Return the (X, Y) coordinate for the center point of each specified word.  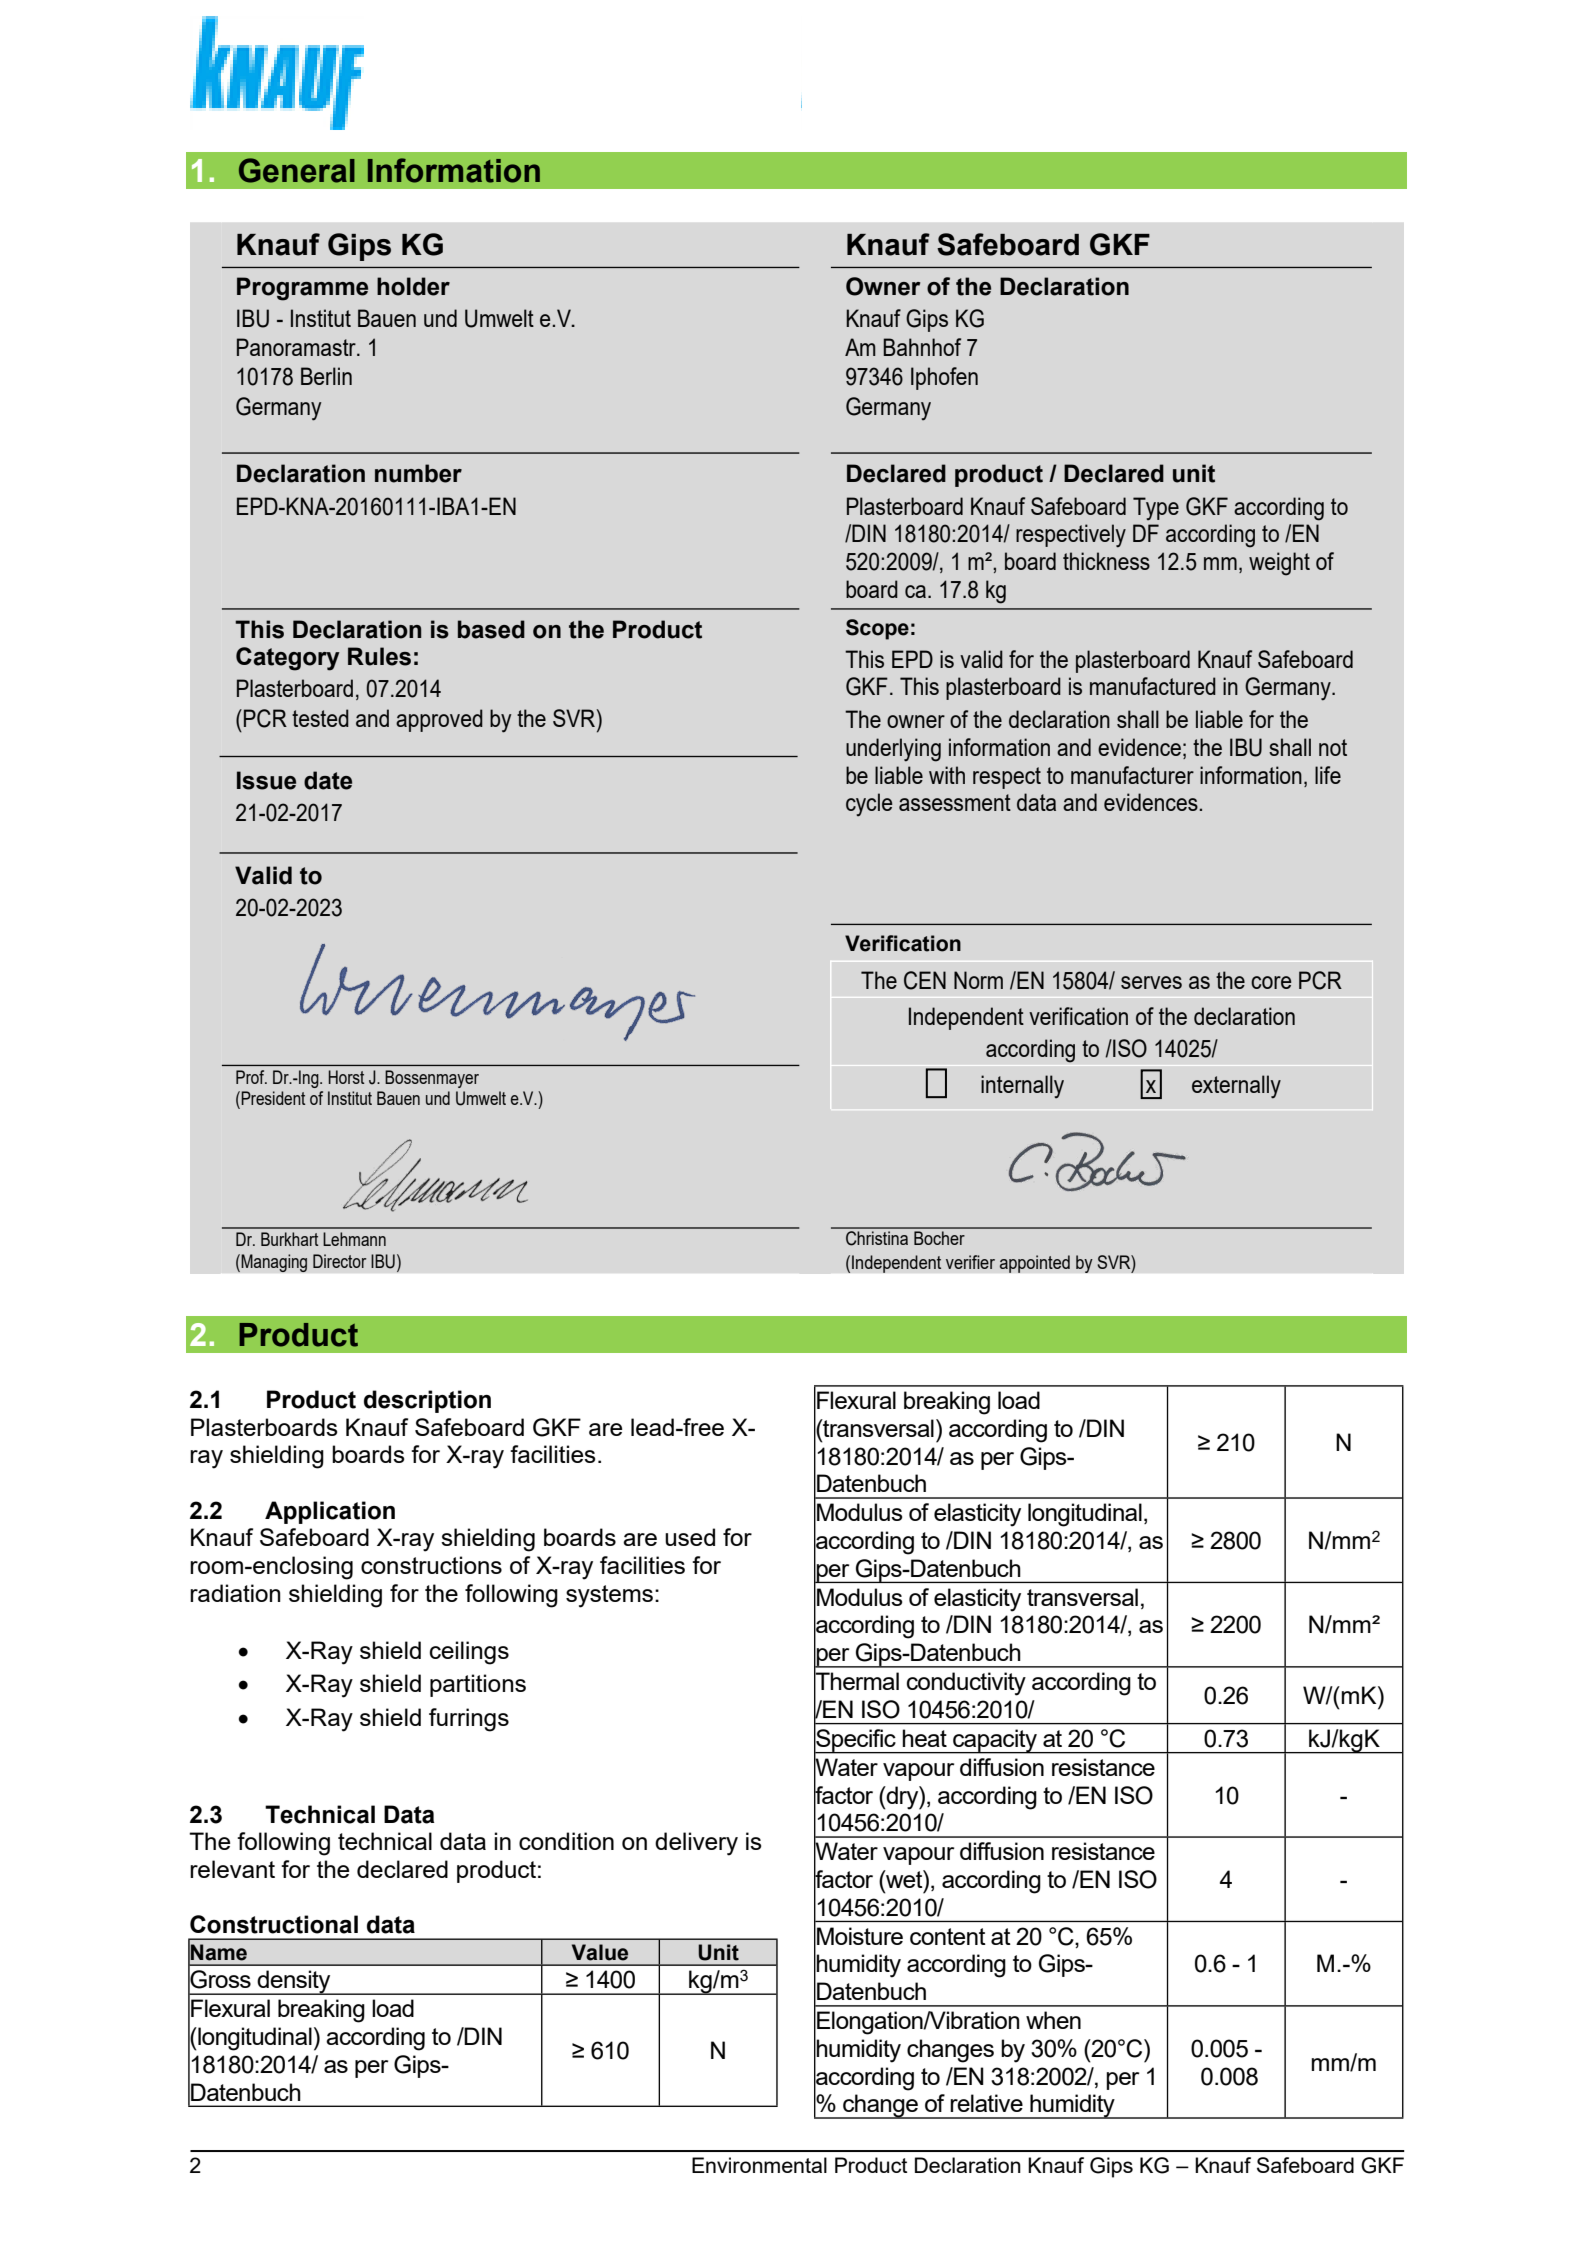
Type (1156, 508)
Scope (877, 629)
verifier (970, 1262)
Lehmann (354, 1239)
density (294, 1982)
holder (413, 286)
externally (1236, 1087)
